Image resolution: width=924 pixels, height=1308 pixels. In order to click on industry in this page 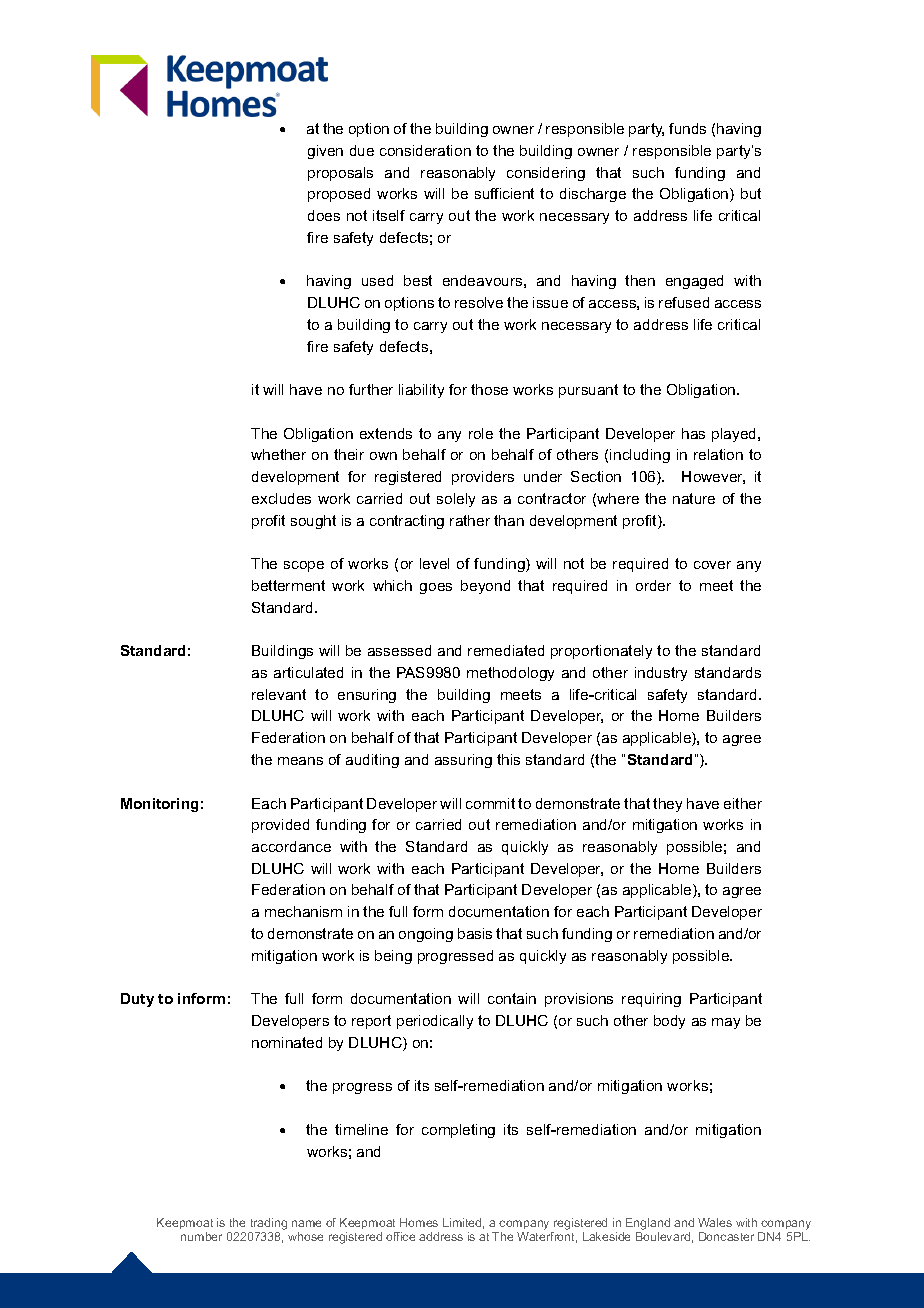, I will do `click(661, 674)`.
